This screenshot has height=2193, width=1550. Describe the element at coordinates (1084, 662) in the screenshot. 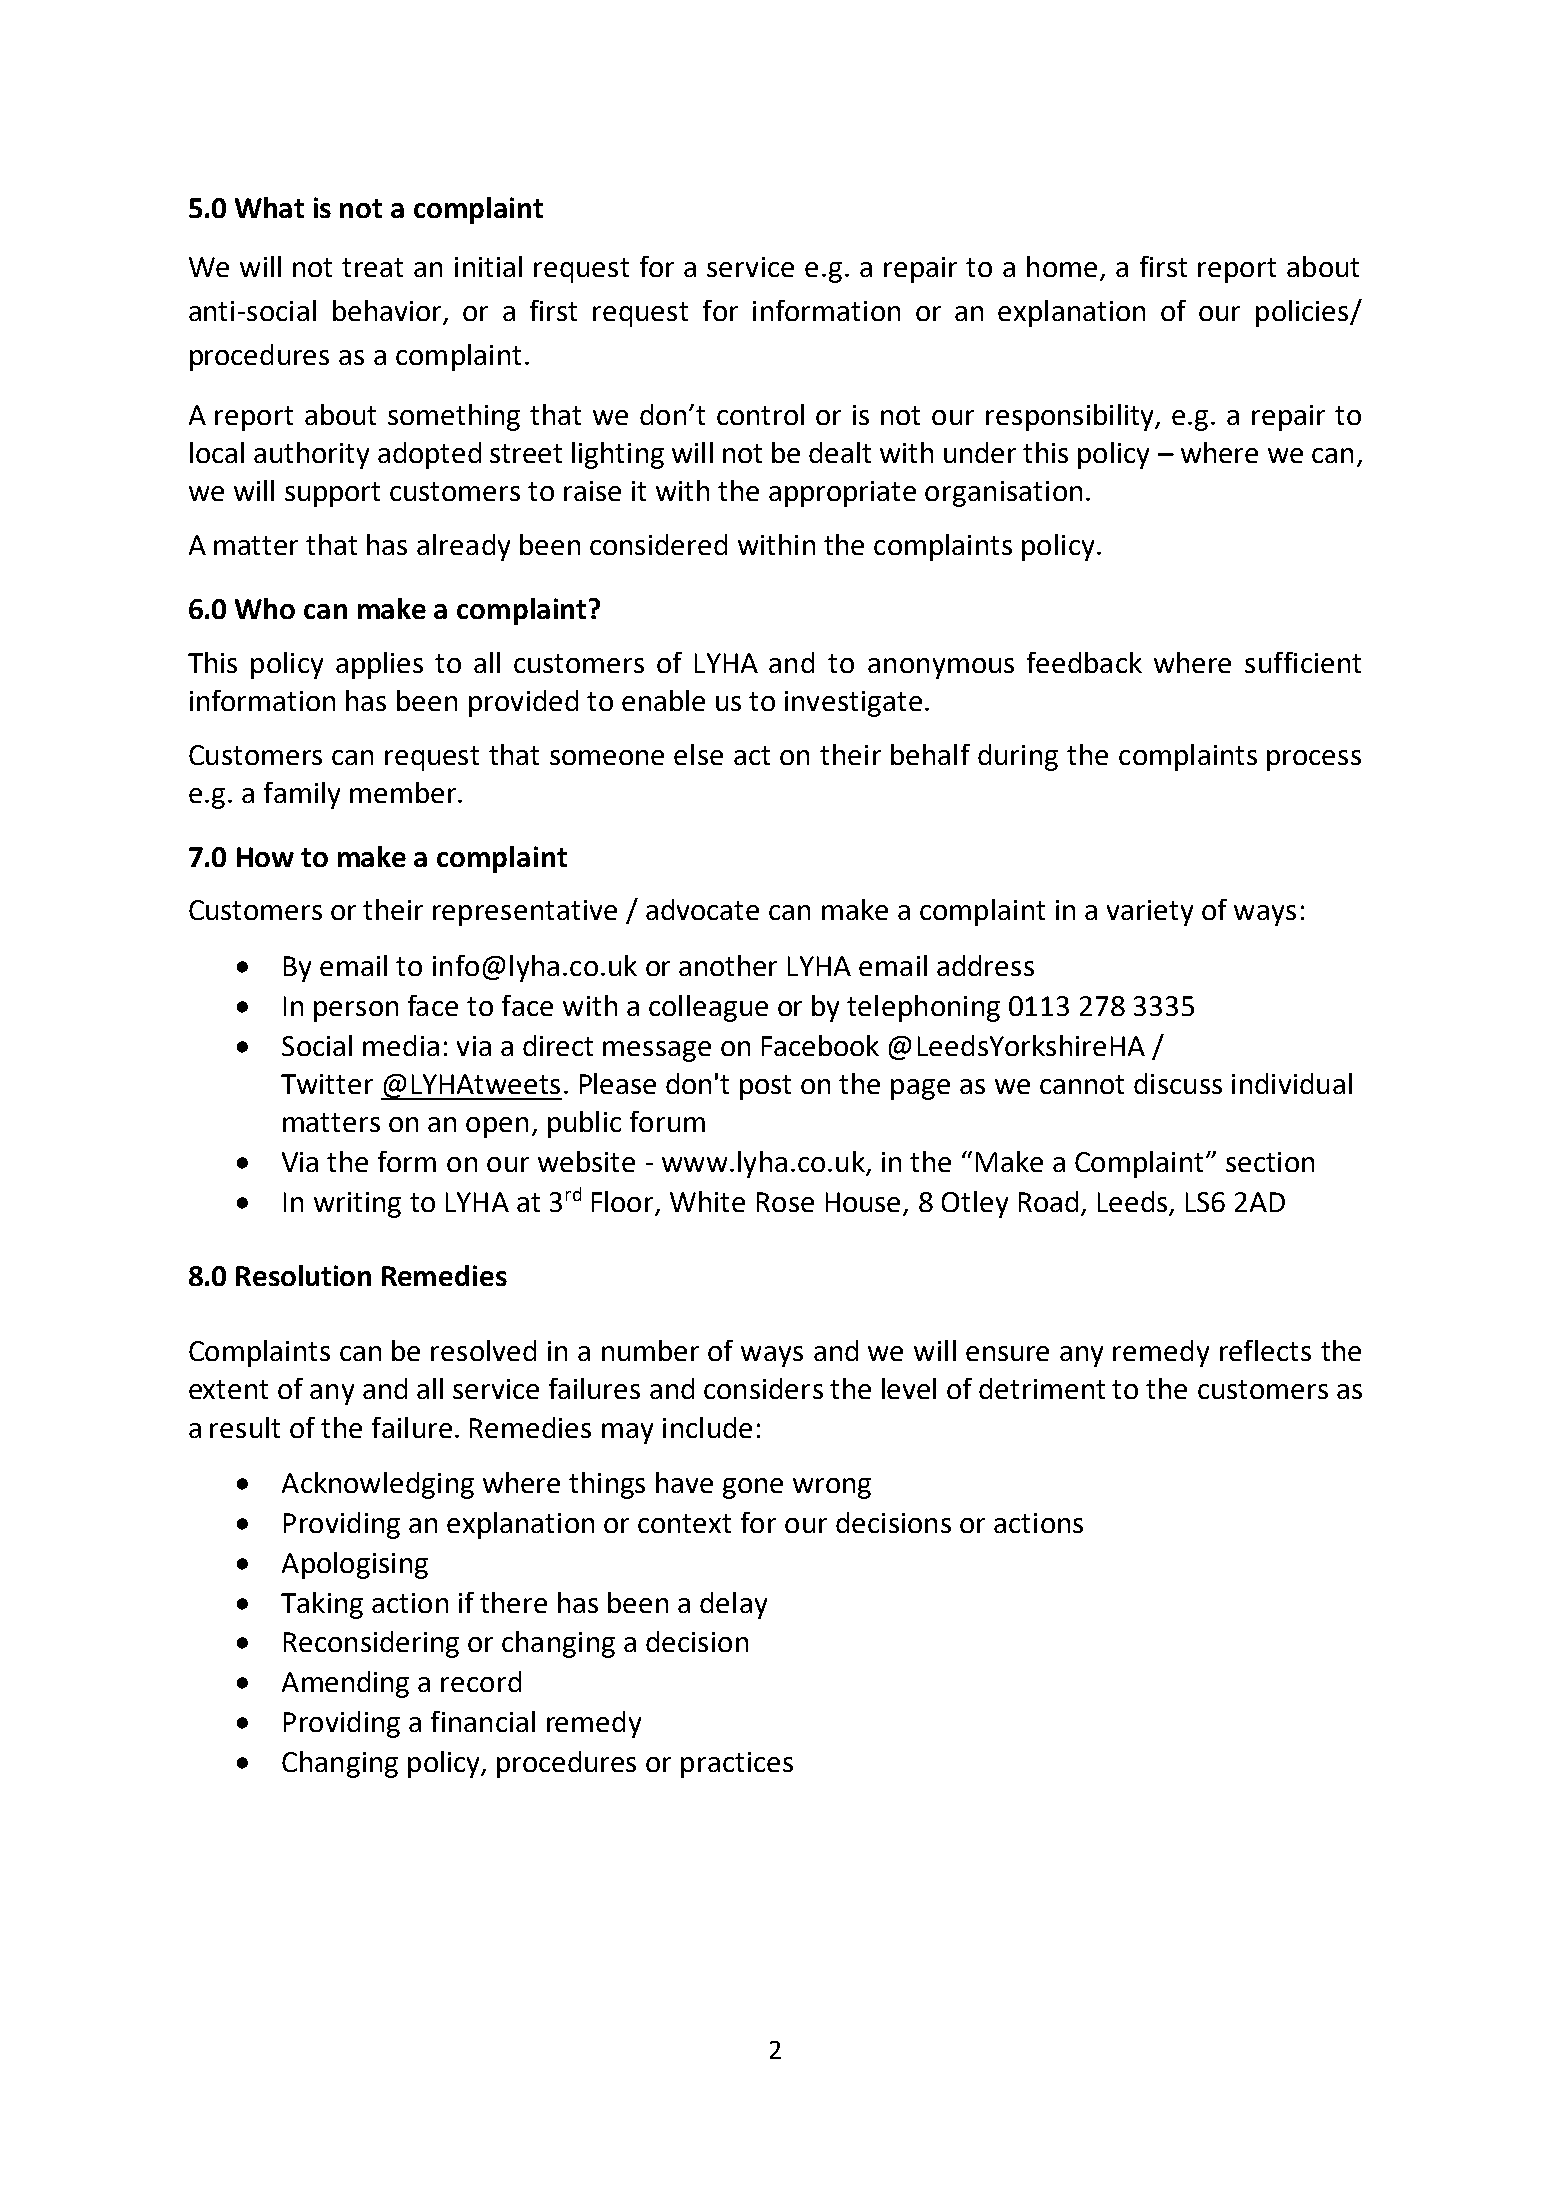

I see `feedback` at that location.
